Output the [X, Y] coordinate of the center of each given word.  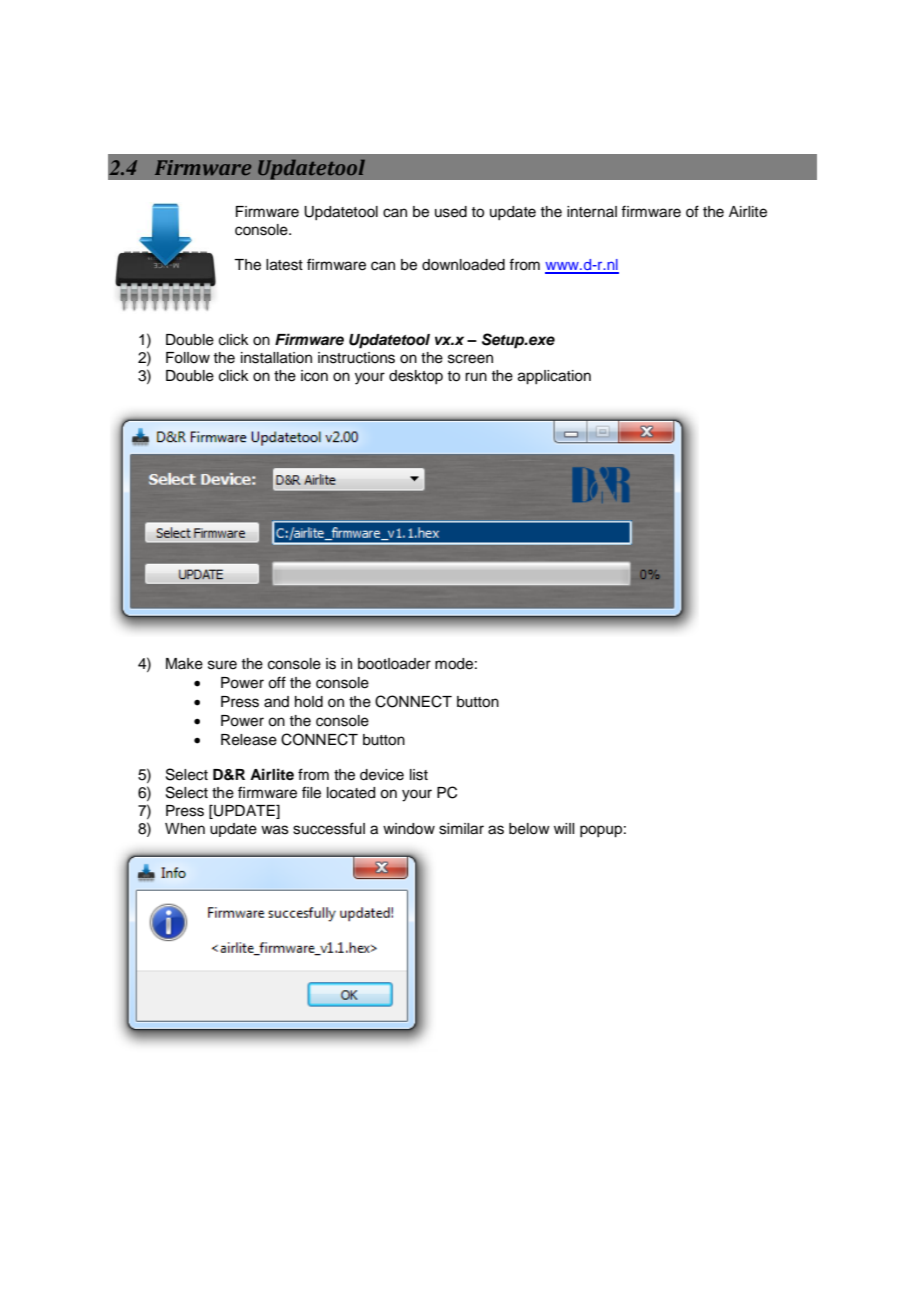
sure [222, 665]
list [419, 775]
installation [276, 358]
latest [284, 265]
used [451, 212]
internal [592, 212]
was [275, 830]
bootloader [394, 664]
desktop [416, 377]
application [554, 377]
